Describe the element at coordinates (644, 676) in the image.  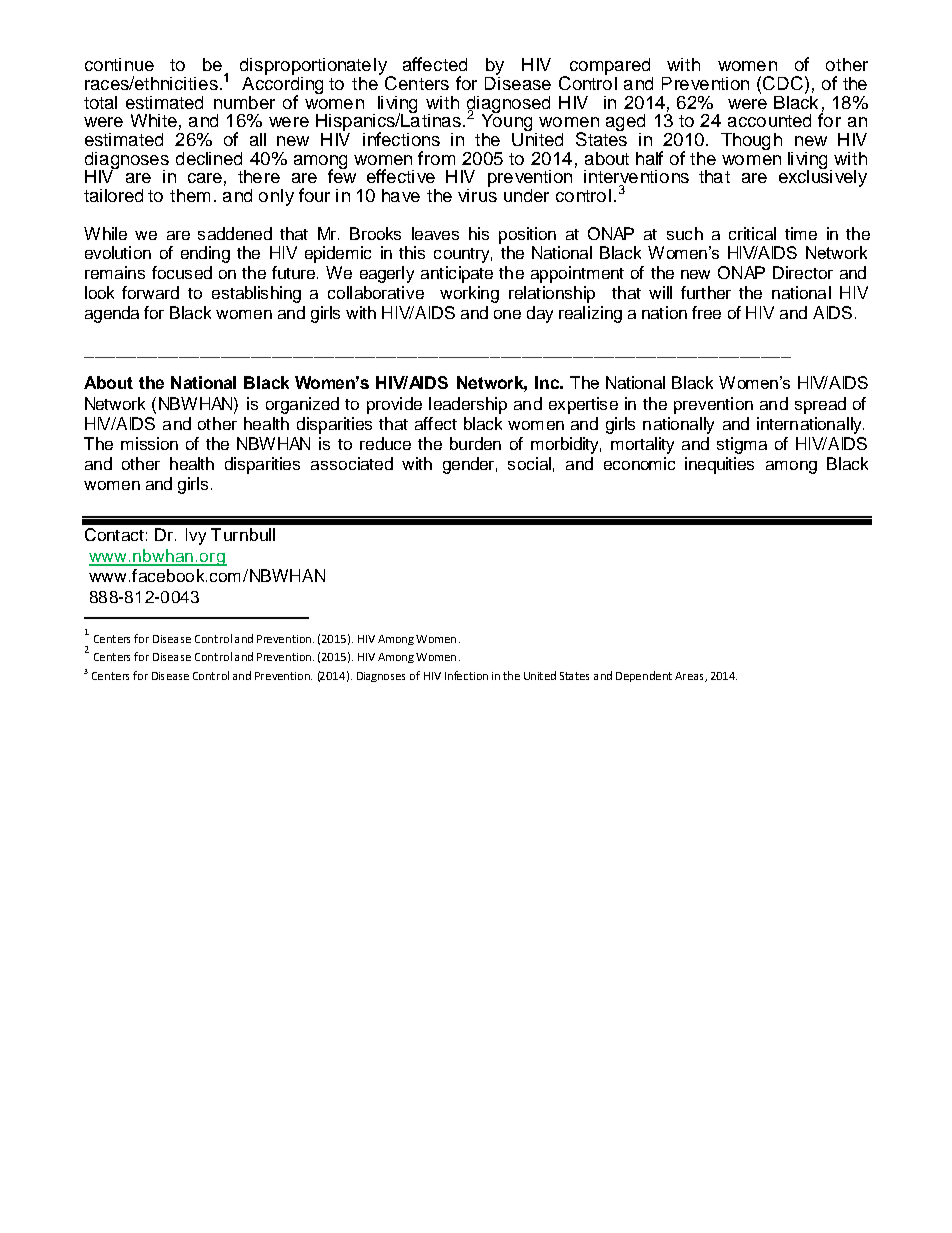
I see `Dependent` at that location.
